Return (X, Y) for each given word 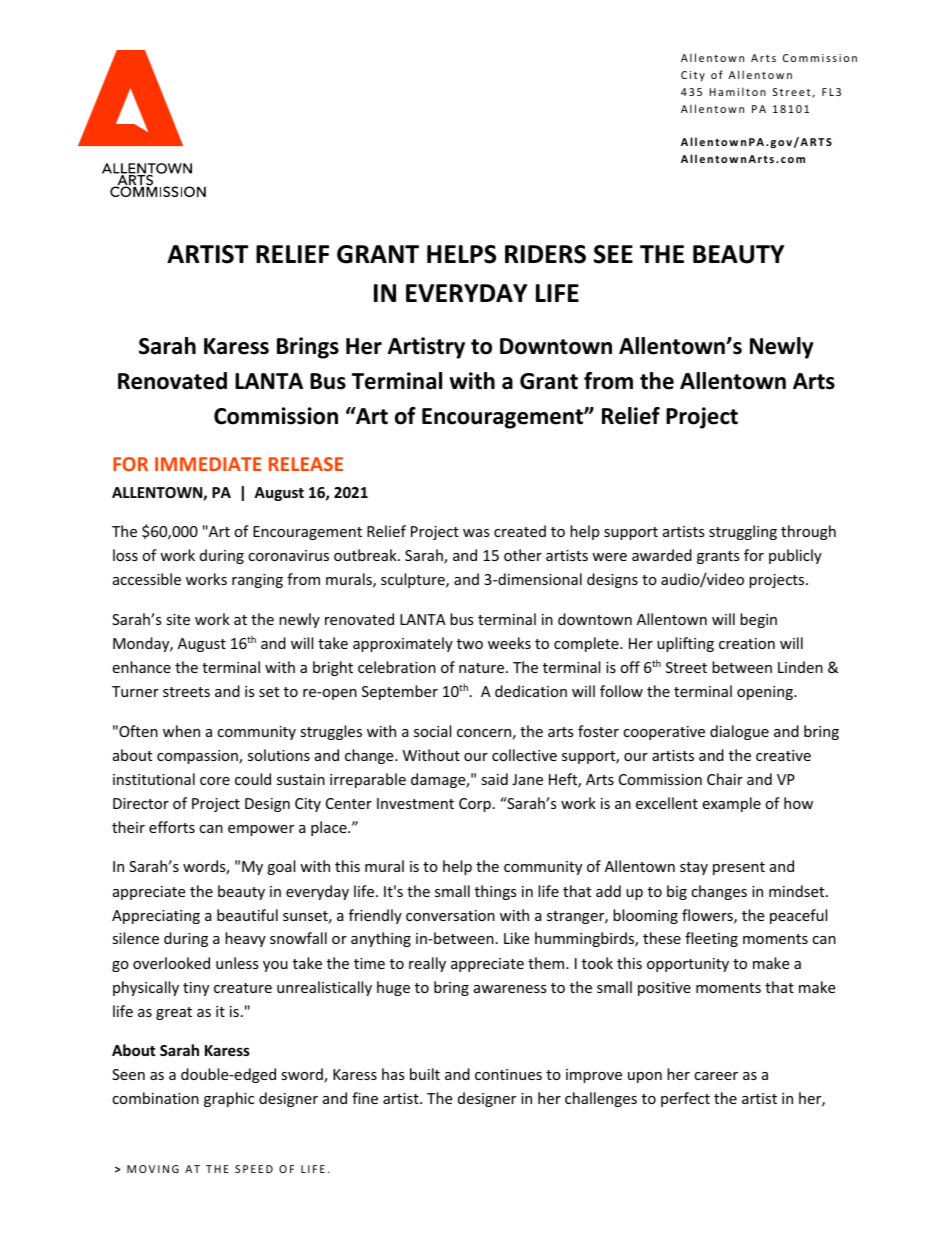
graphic (229, 1099)
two (470, 644)
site (178, 619)
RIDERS (545, 254)
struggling (743, 532)
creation (747, 643)
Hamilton (737, 91)
